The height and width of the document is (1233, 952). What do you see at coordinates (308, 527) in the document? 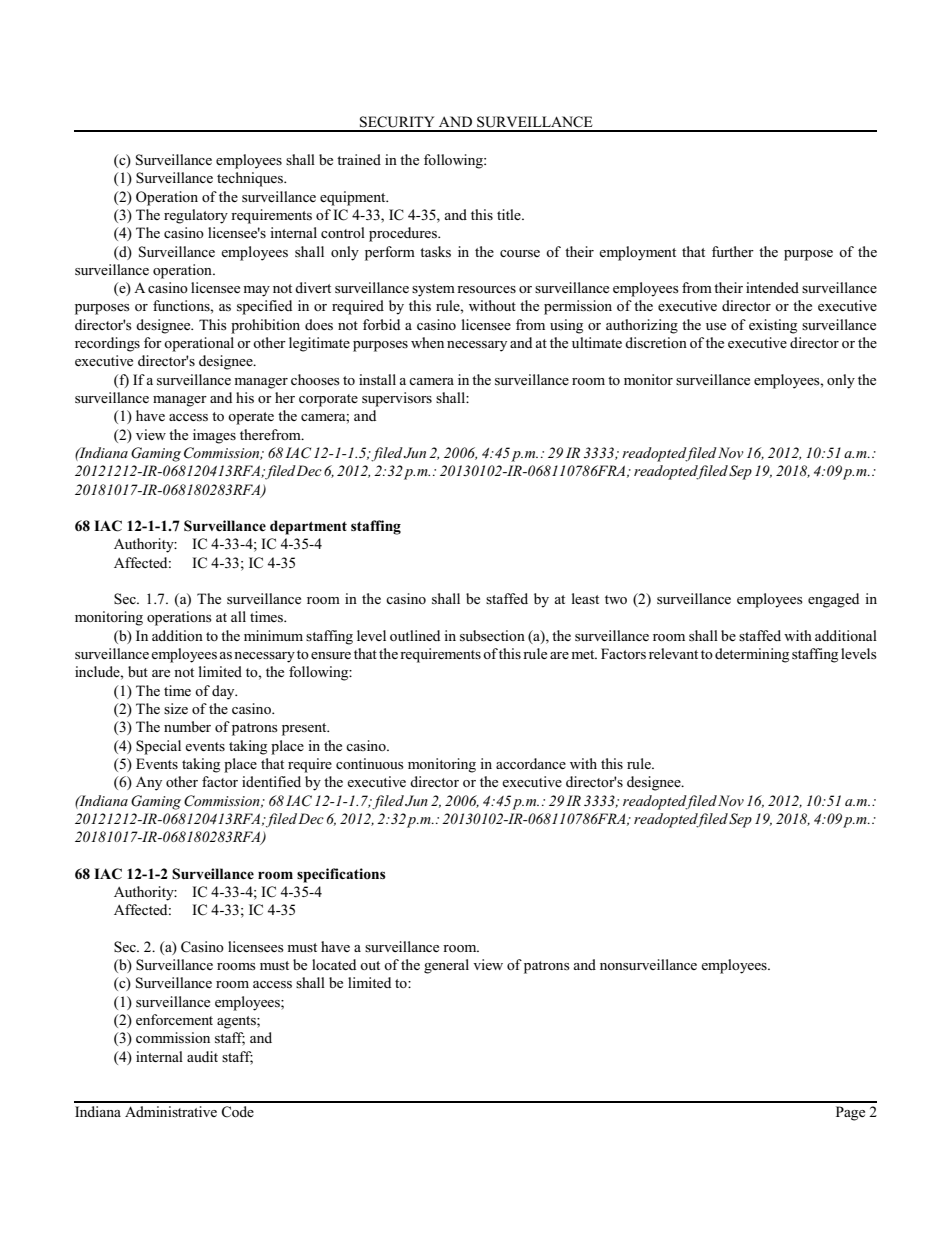
I see `department` at bounding box center [308, 527].
